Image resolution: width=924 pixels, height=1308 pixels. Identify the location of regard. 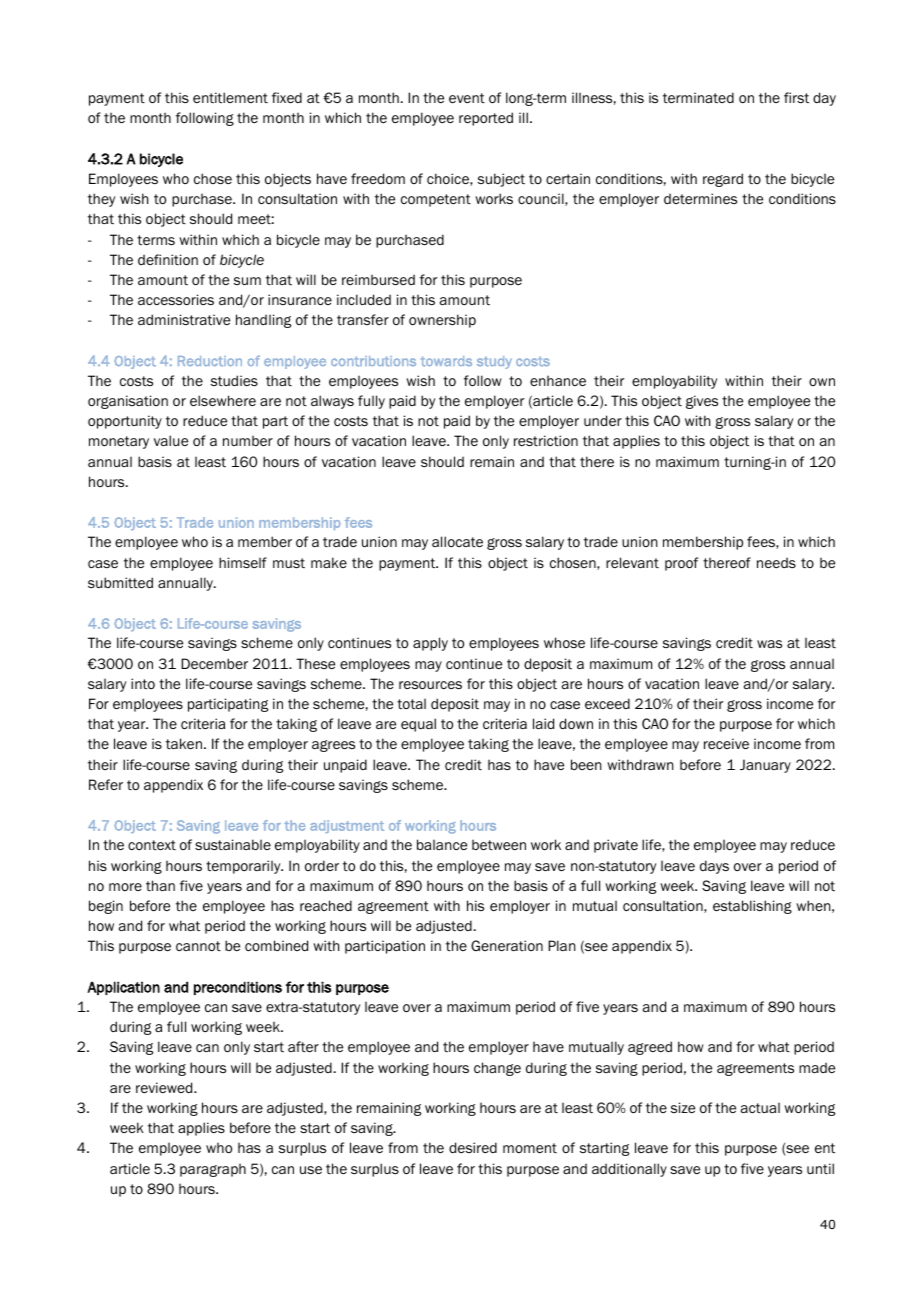
(723, 180).
